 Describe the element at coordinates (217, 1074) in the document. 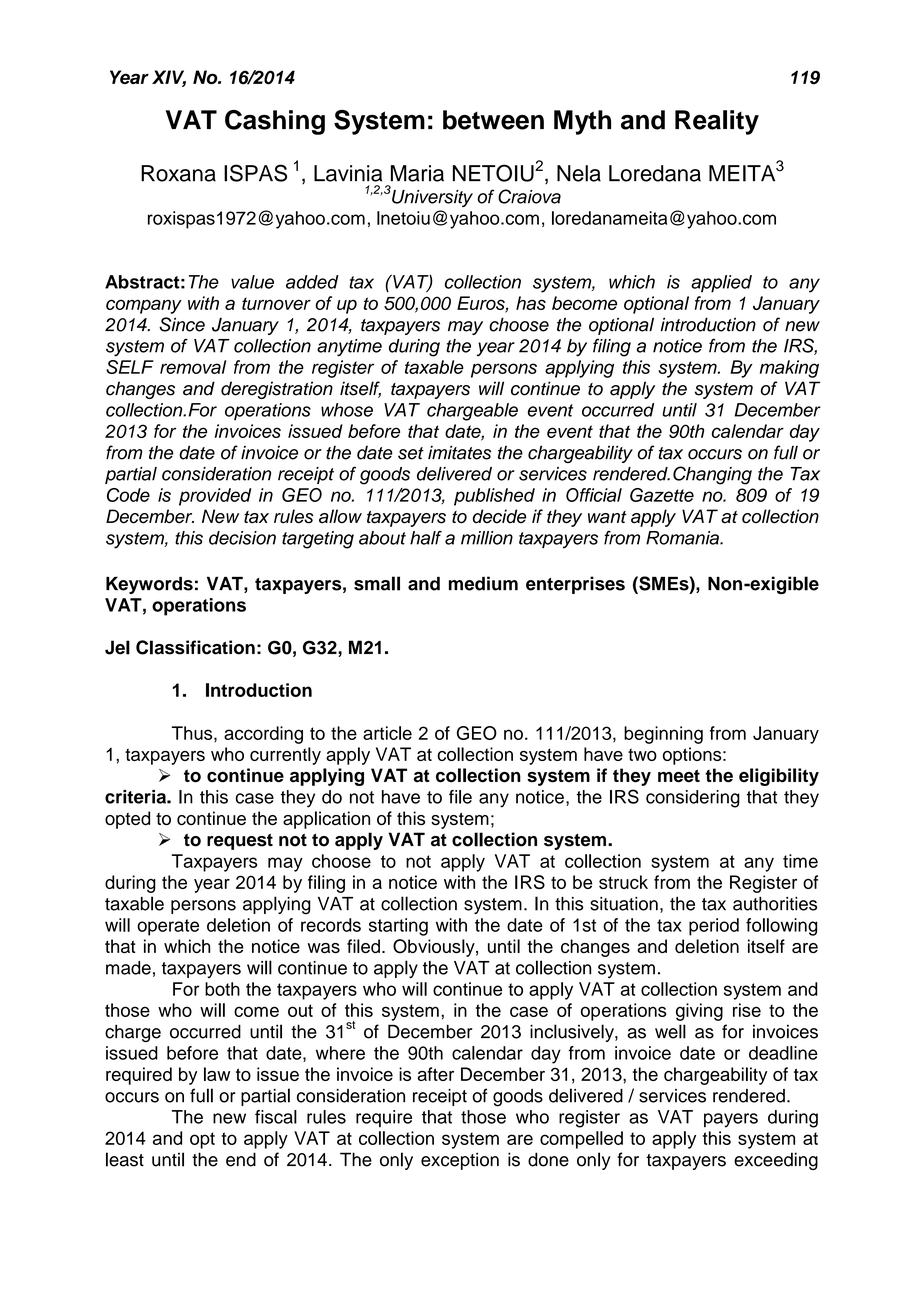

I see `law` at that location.
